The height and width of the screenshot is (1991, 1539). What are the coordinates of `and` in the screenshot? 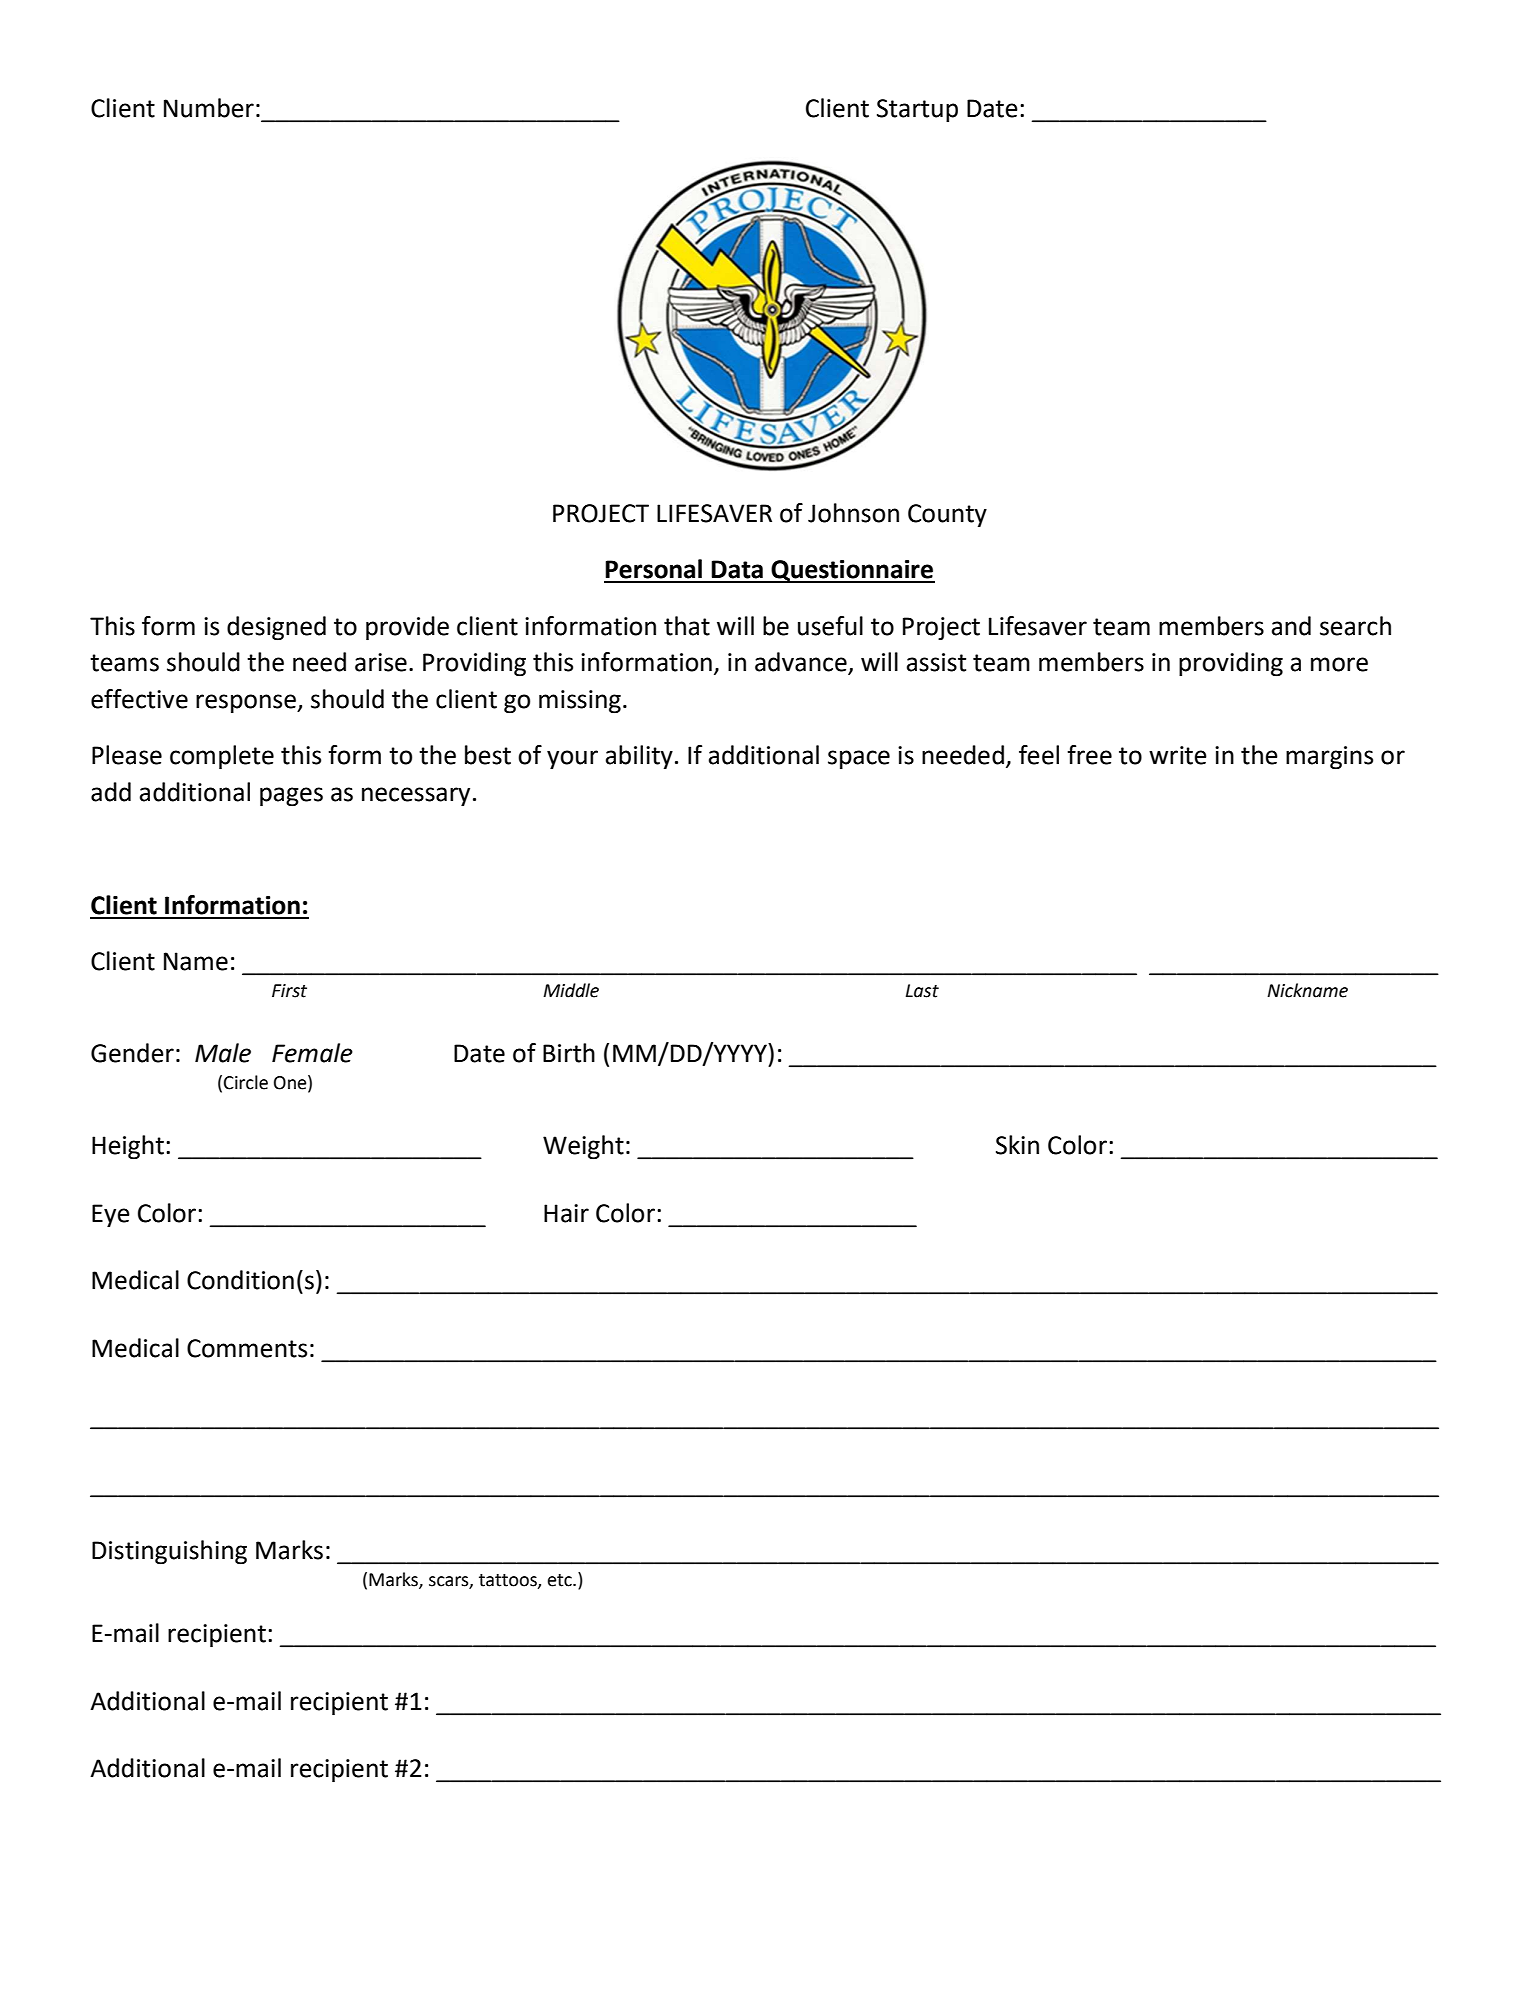 It's located at (1291, 626).
